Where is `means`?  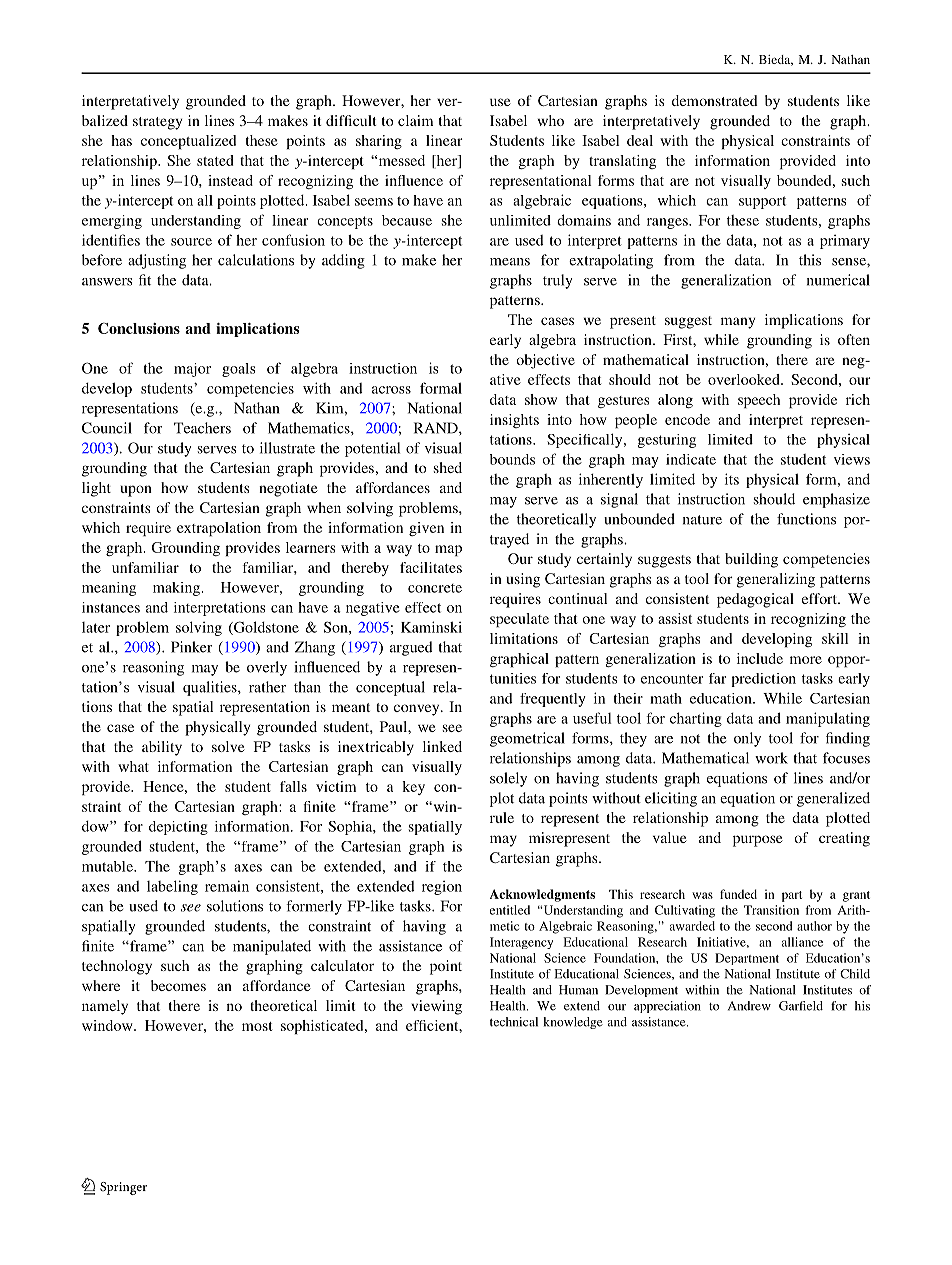
means is located at coordinates (510, 262).
